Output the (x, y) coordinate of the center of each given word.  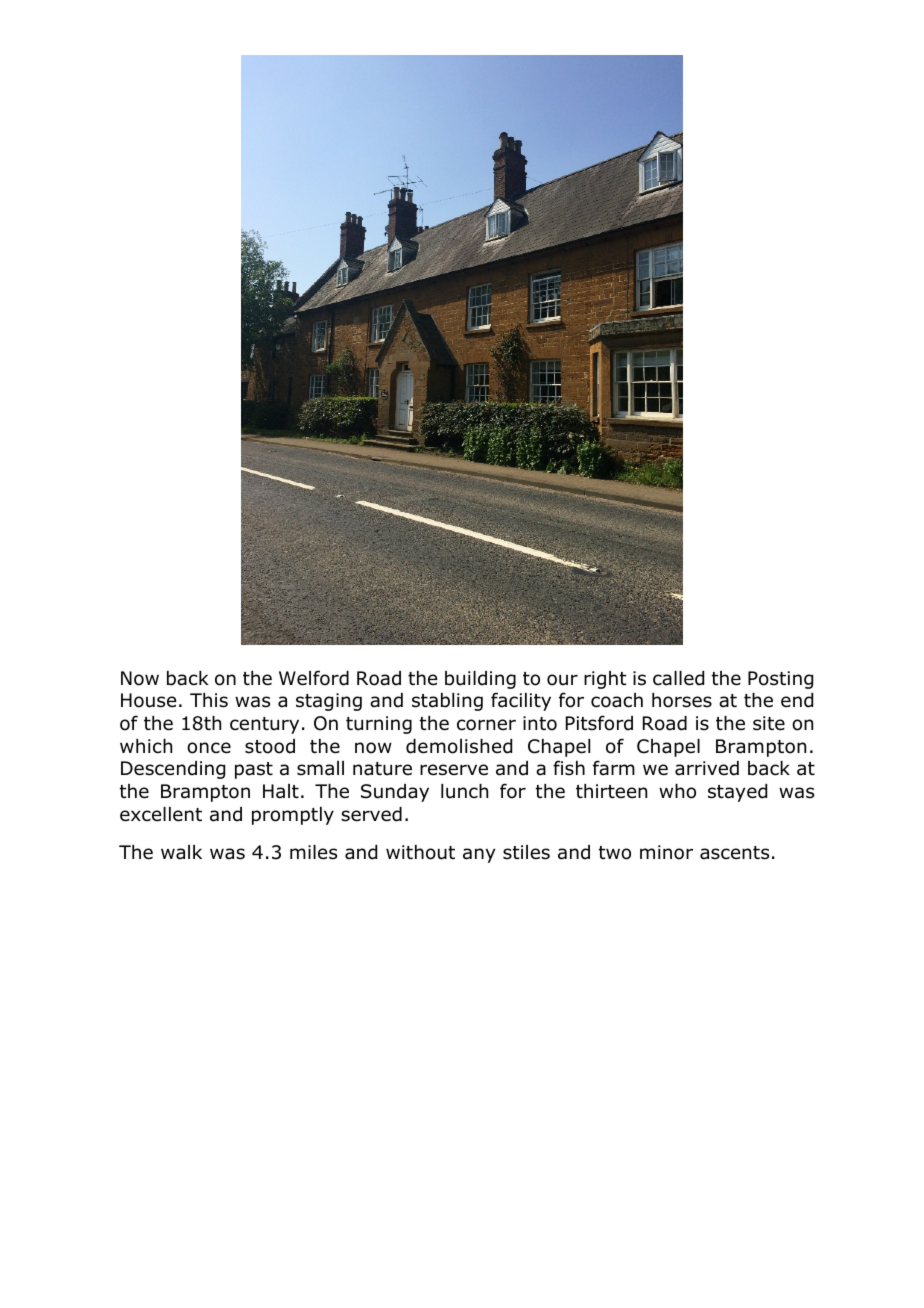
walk (181, 852)
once (209, 748)
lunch (464, 791)
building (480, 680)
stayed (737, 793)
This (209, 700)
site (769, 723)
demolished (459, 746)
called (678, 678)
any (479, 855)
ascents (734, 853)
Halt (281, 791)
